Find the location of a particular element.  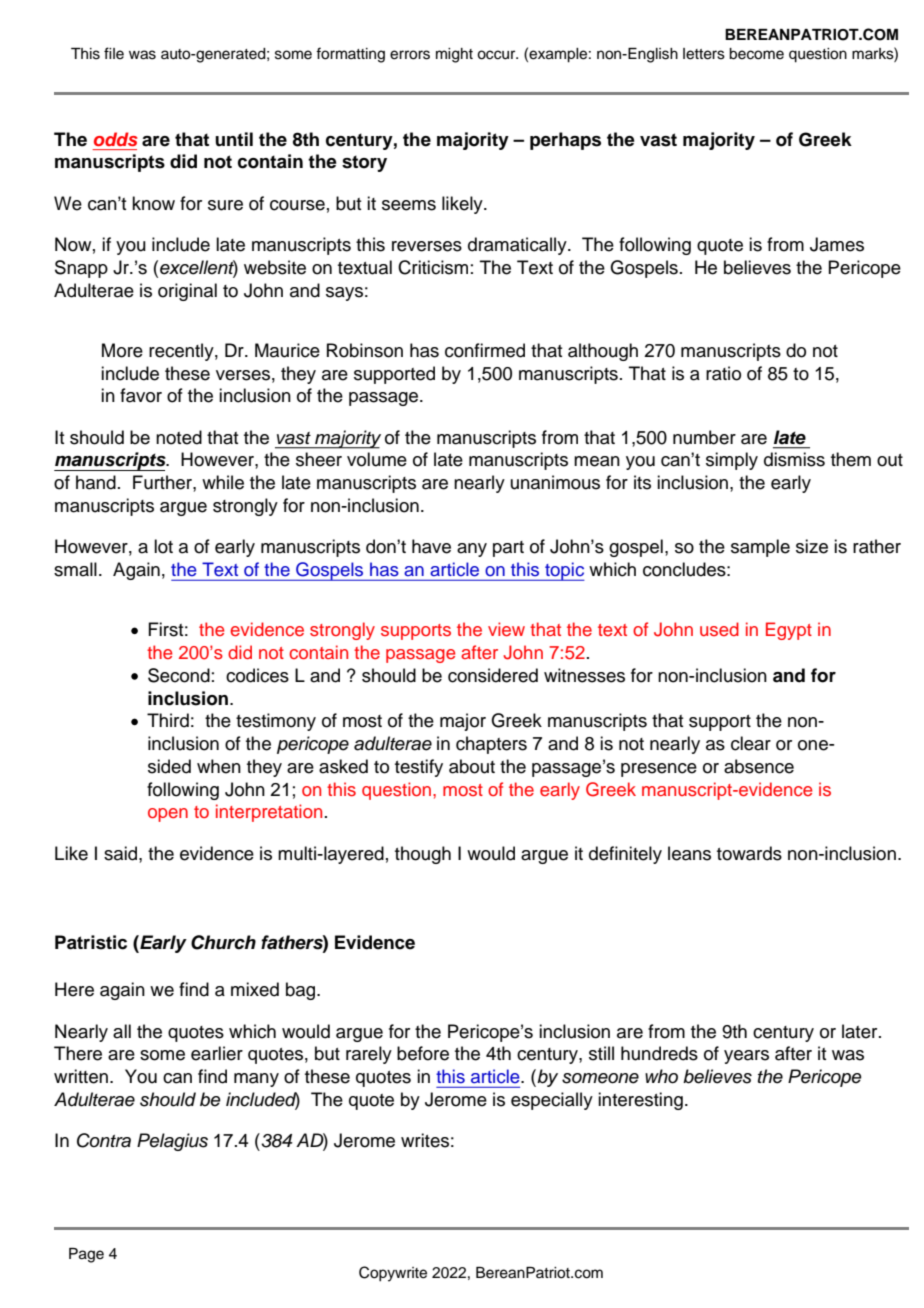

ratio is located at coordinates (723, 373).
